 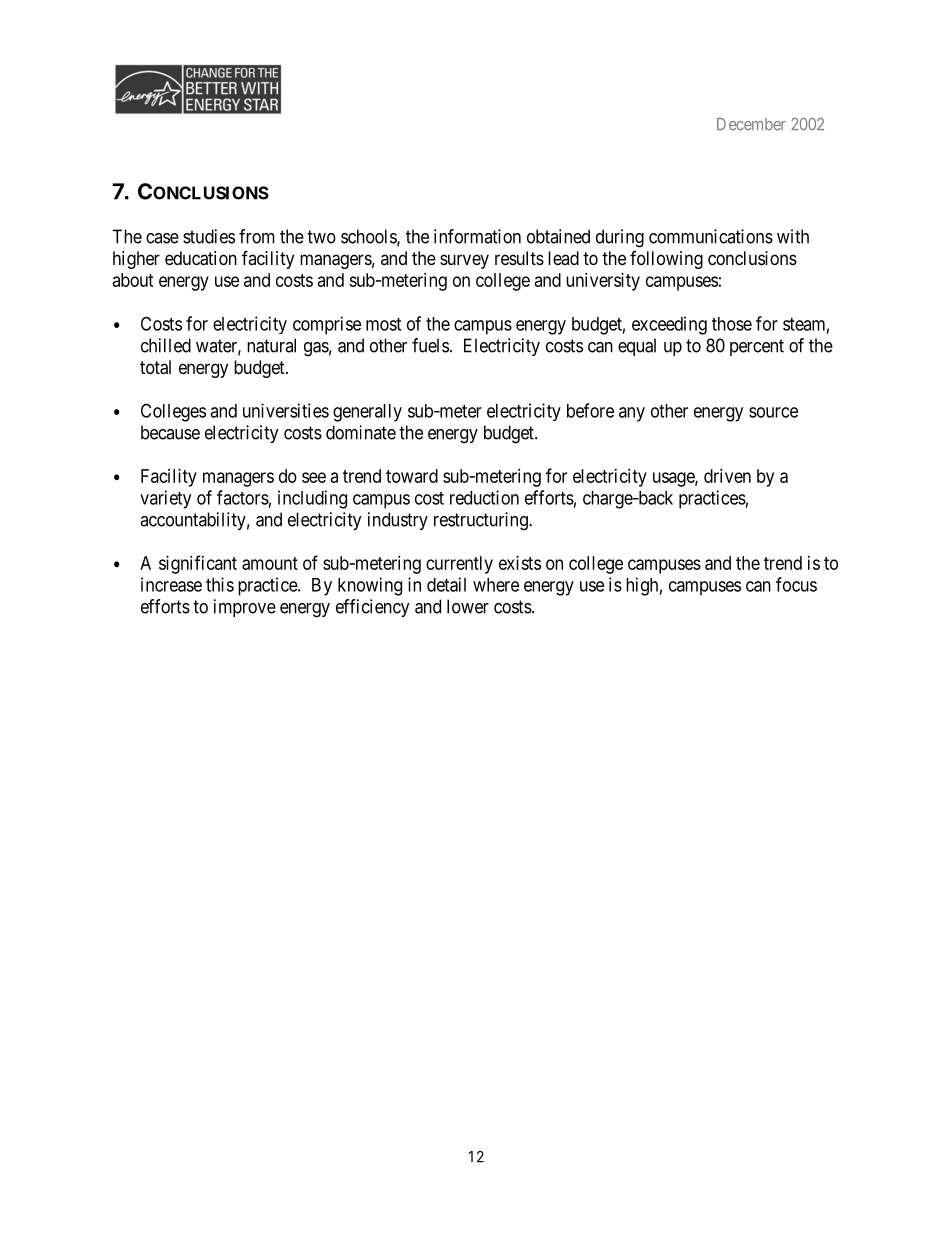 What do you see at coordinates (484, 497) in the document?
I see `reduction` at bounding box center [484, 497].
